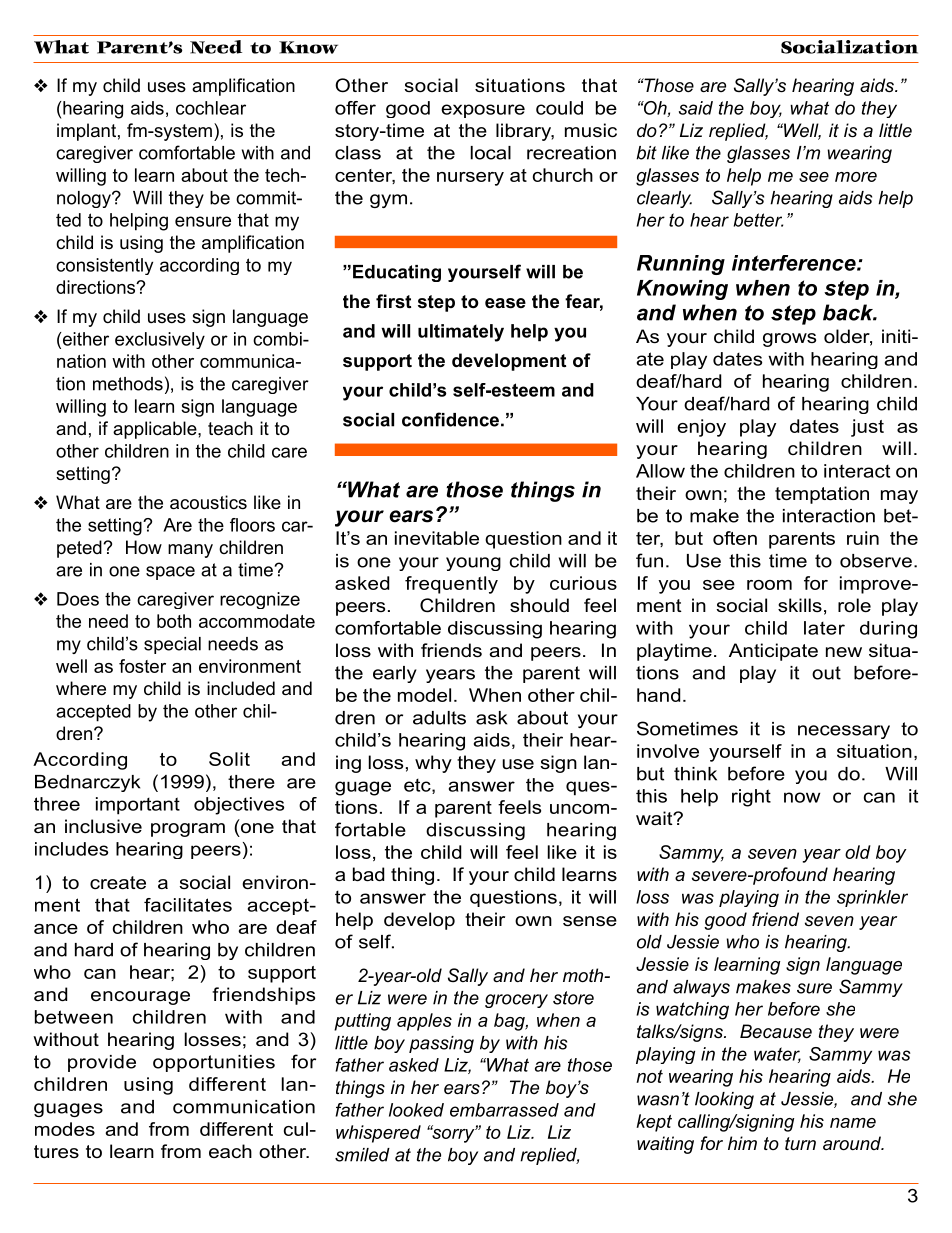  I want to click on applicable, so click(156, 430).
